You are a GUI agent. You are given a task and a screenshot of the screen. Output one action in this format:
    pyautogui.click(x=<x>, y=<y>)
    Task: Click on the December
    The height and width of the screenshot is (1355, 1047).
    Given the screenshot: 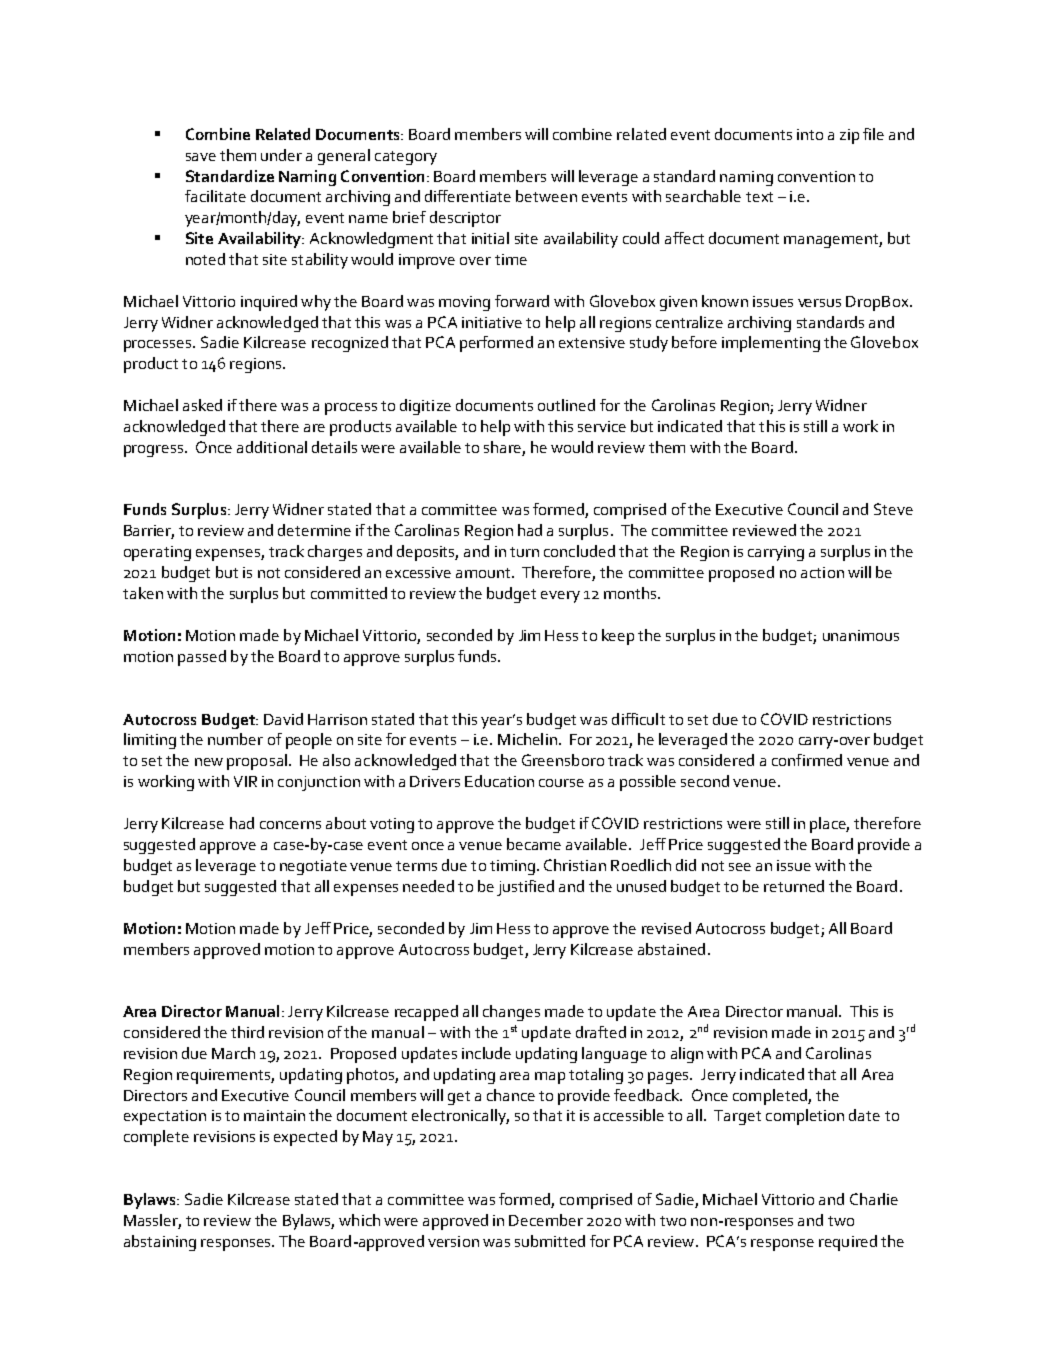 What is the action you would take?
    pyautogui.click(x=546, y=1220)
